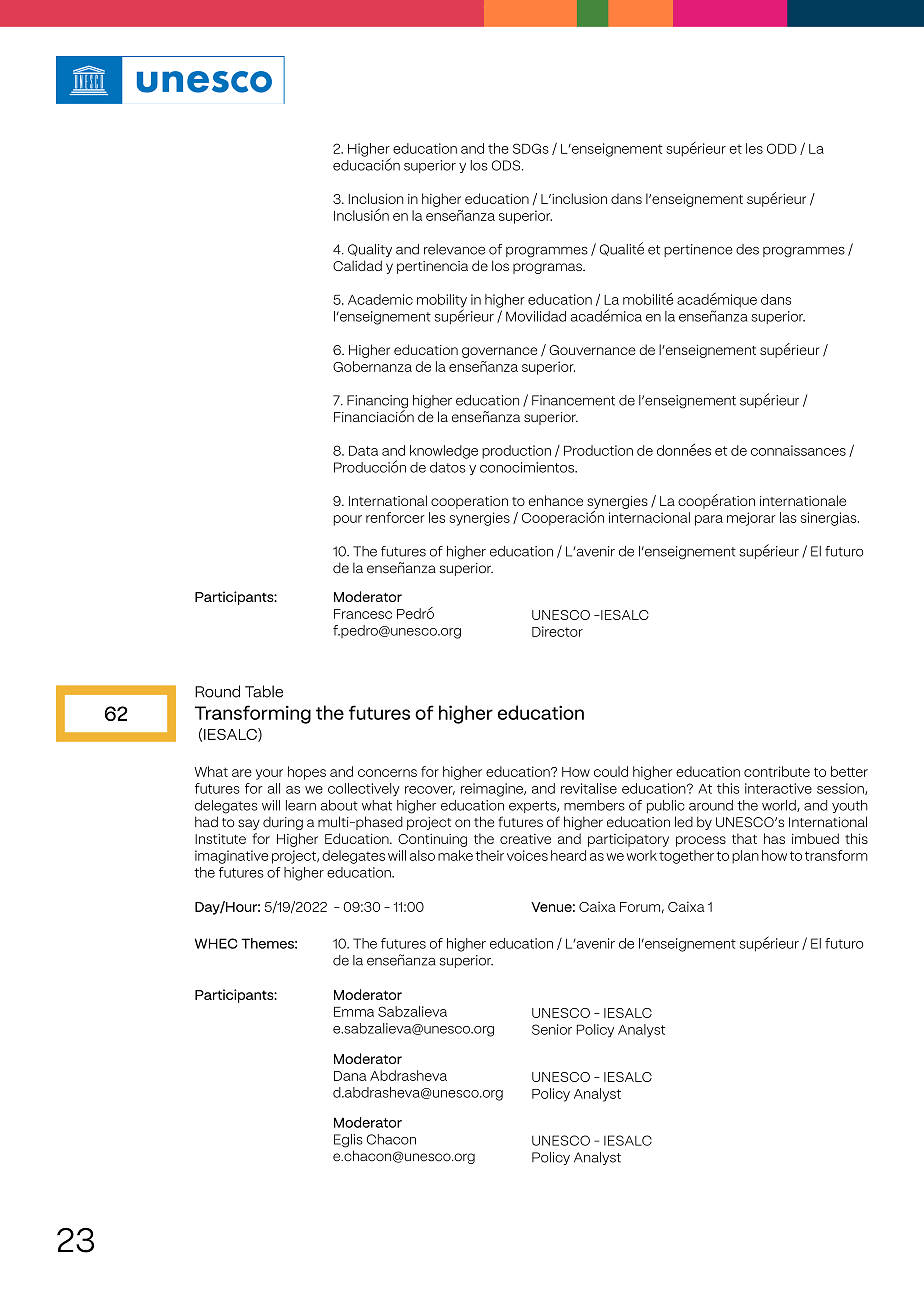 The width and height of the image is (924, 1308). Describe the element at coordinates (782, 148) in the image. I see `ODD` at that location.
